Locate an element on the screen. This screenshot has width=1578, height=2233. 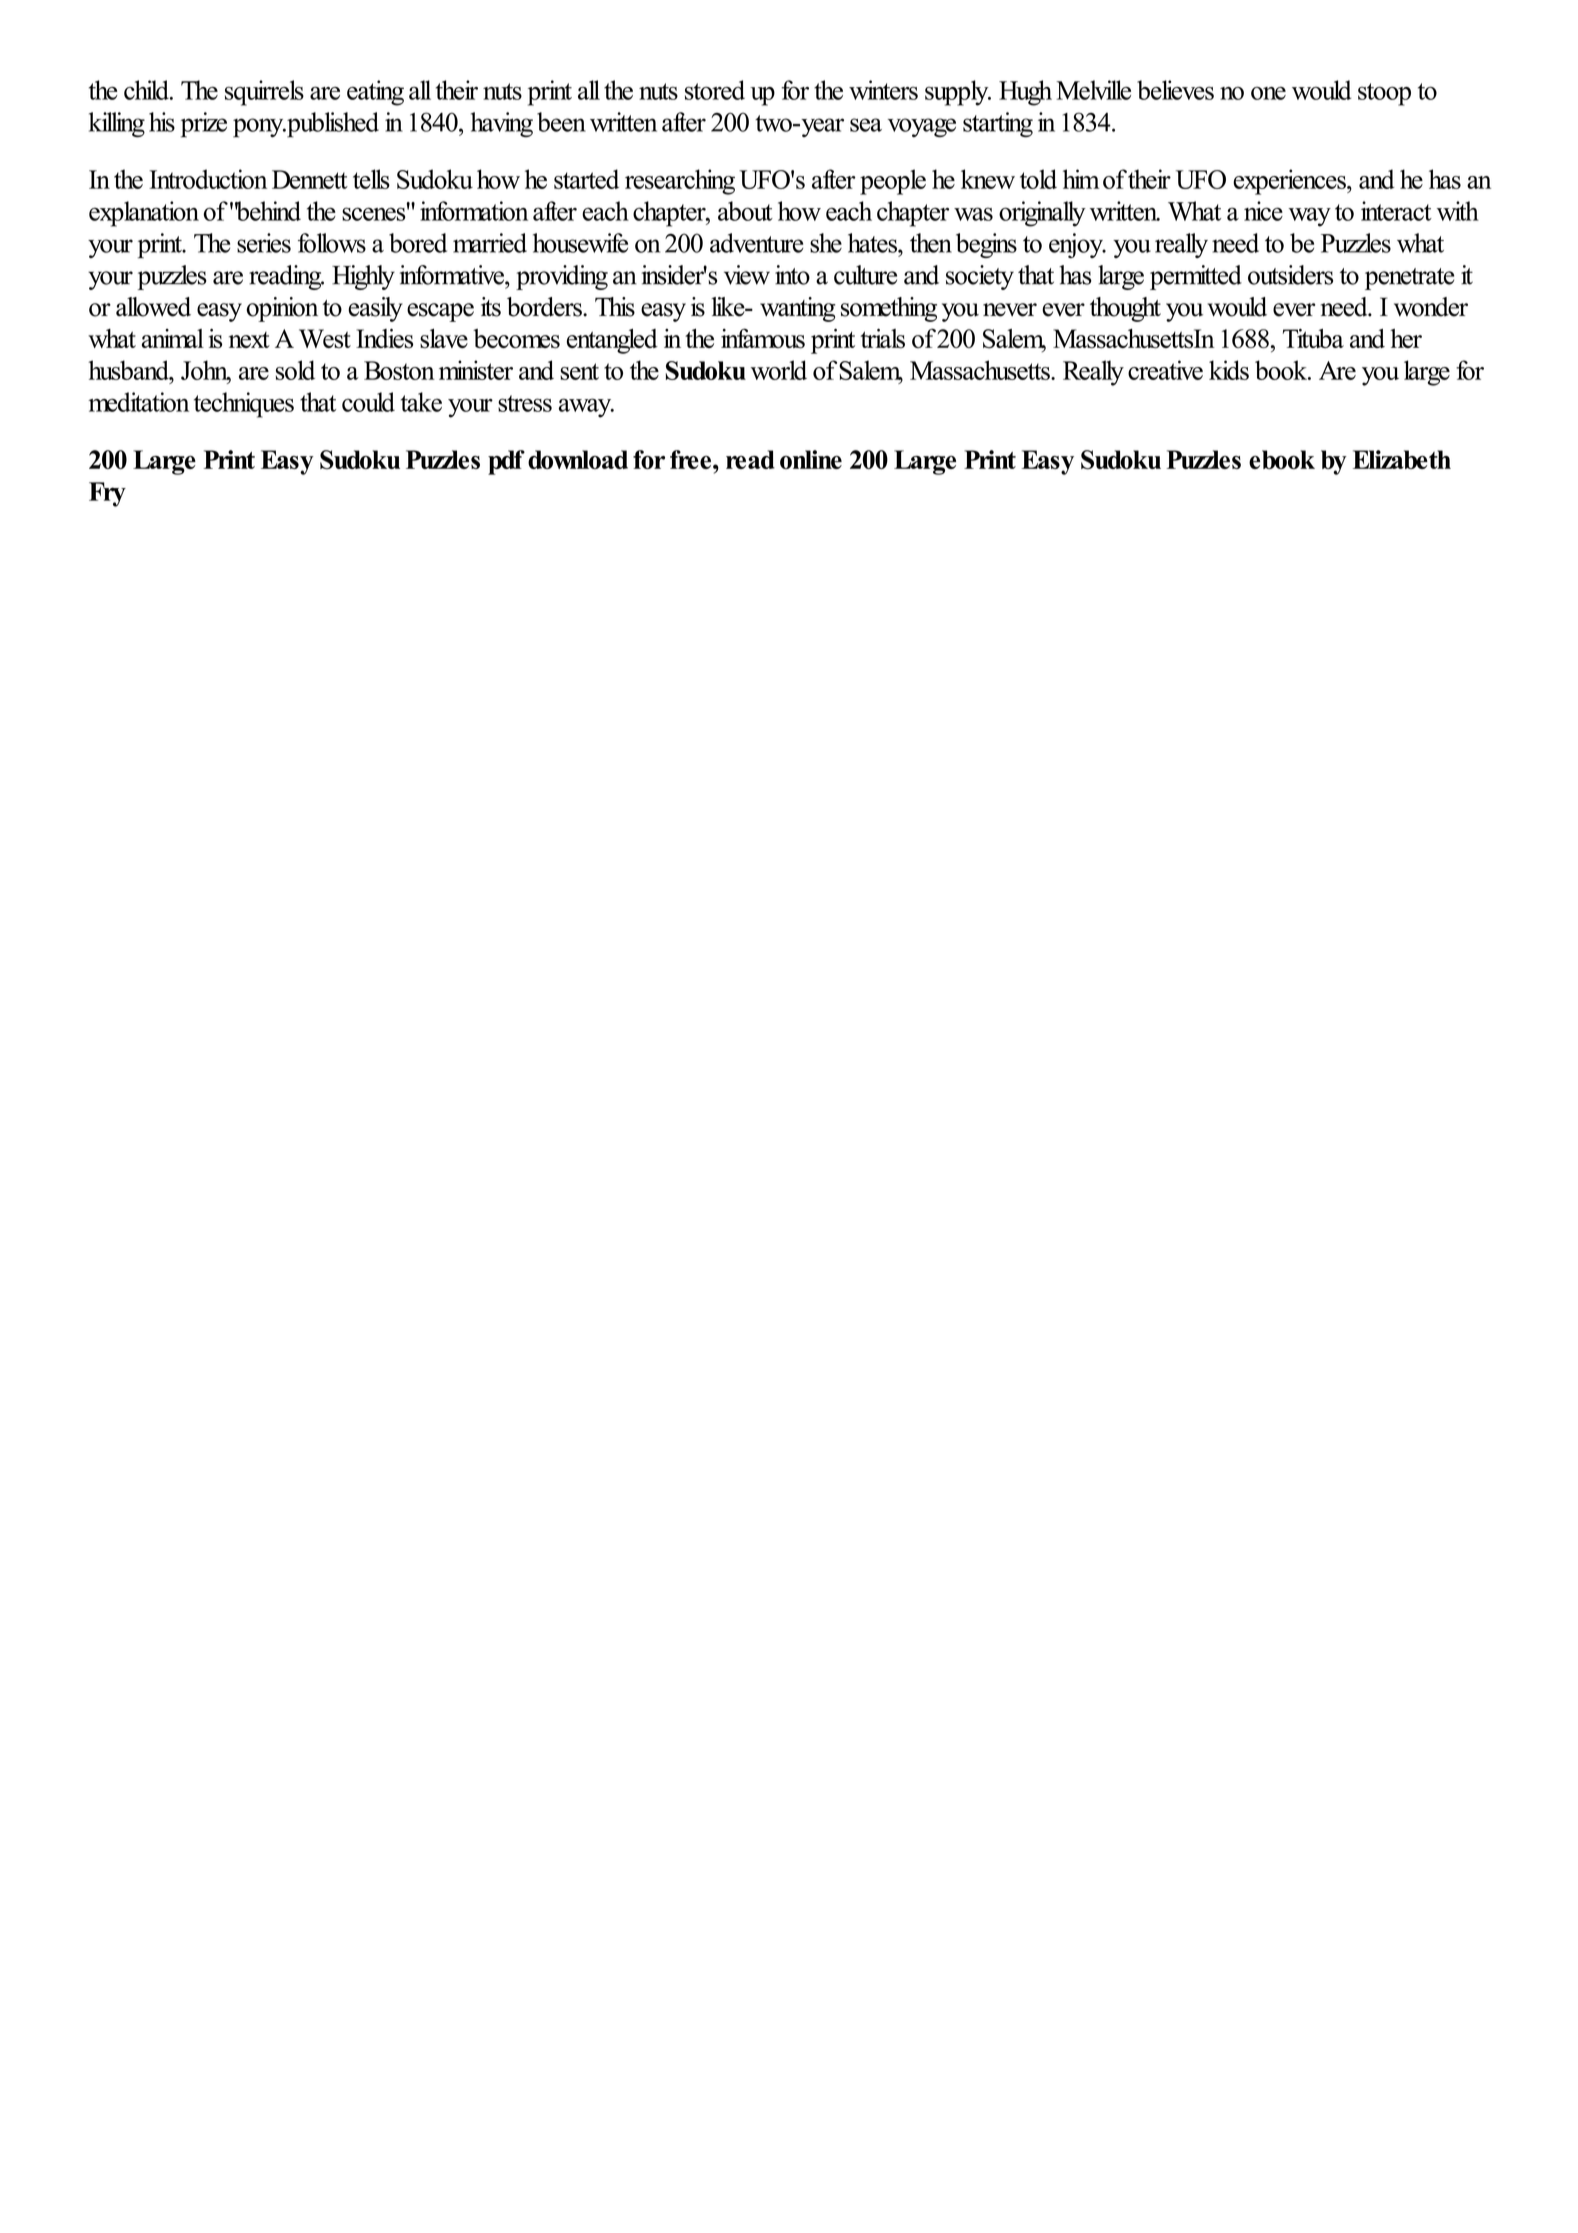
Fry is located at coordinates (107, 494).
